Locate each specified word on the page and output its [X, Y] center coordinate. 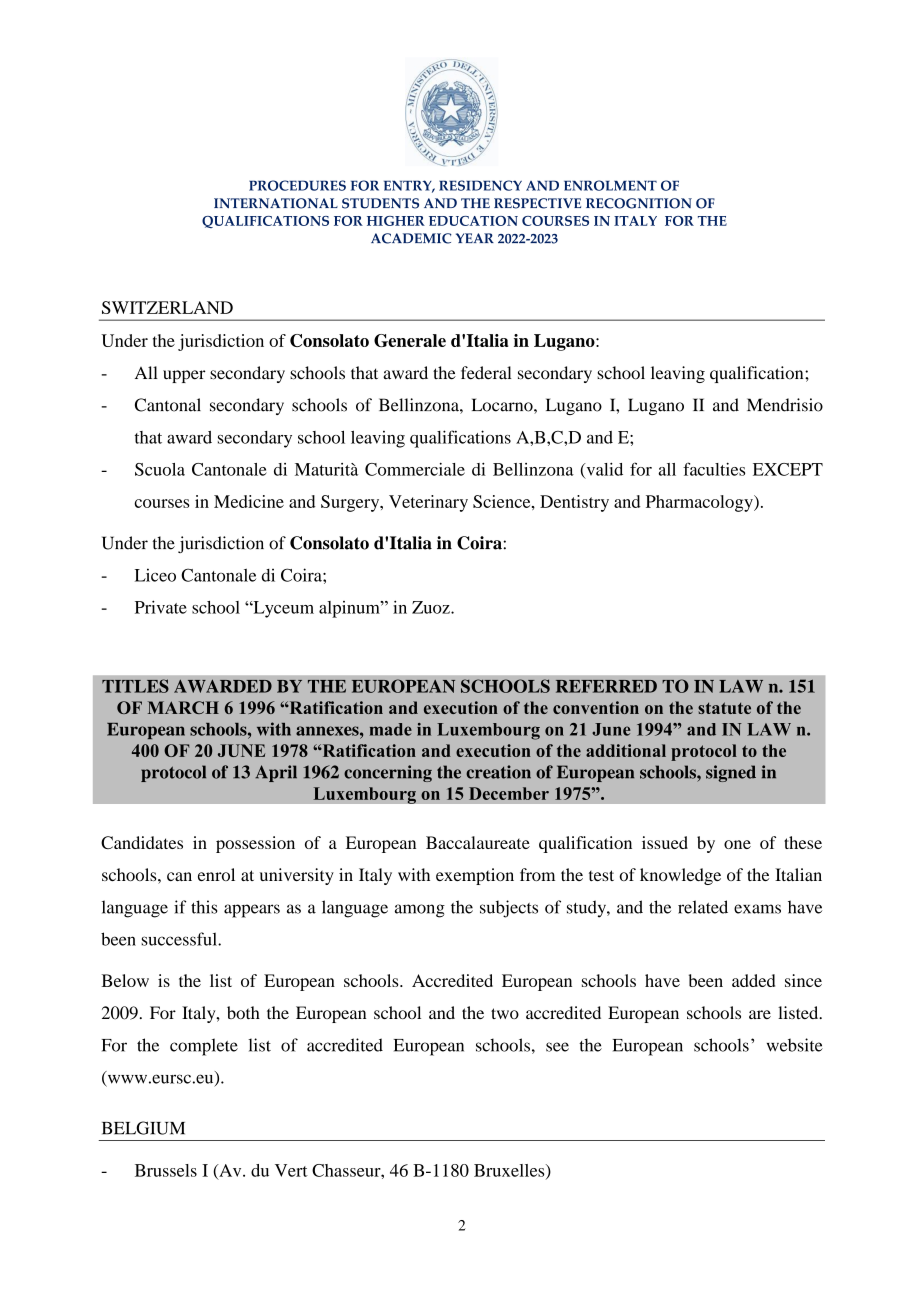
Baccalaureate [478, 842]
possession [255, 844]
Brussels [166, 1170]
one [737, 844]
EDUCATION [473, 221]
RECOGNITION [639, 203]
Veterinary [428, 503]
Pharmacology [700, 503]
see [557, 1047]
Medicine [249, 501]
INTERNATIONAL [276, 203]
